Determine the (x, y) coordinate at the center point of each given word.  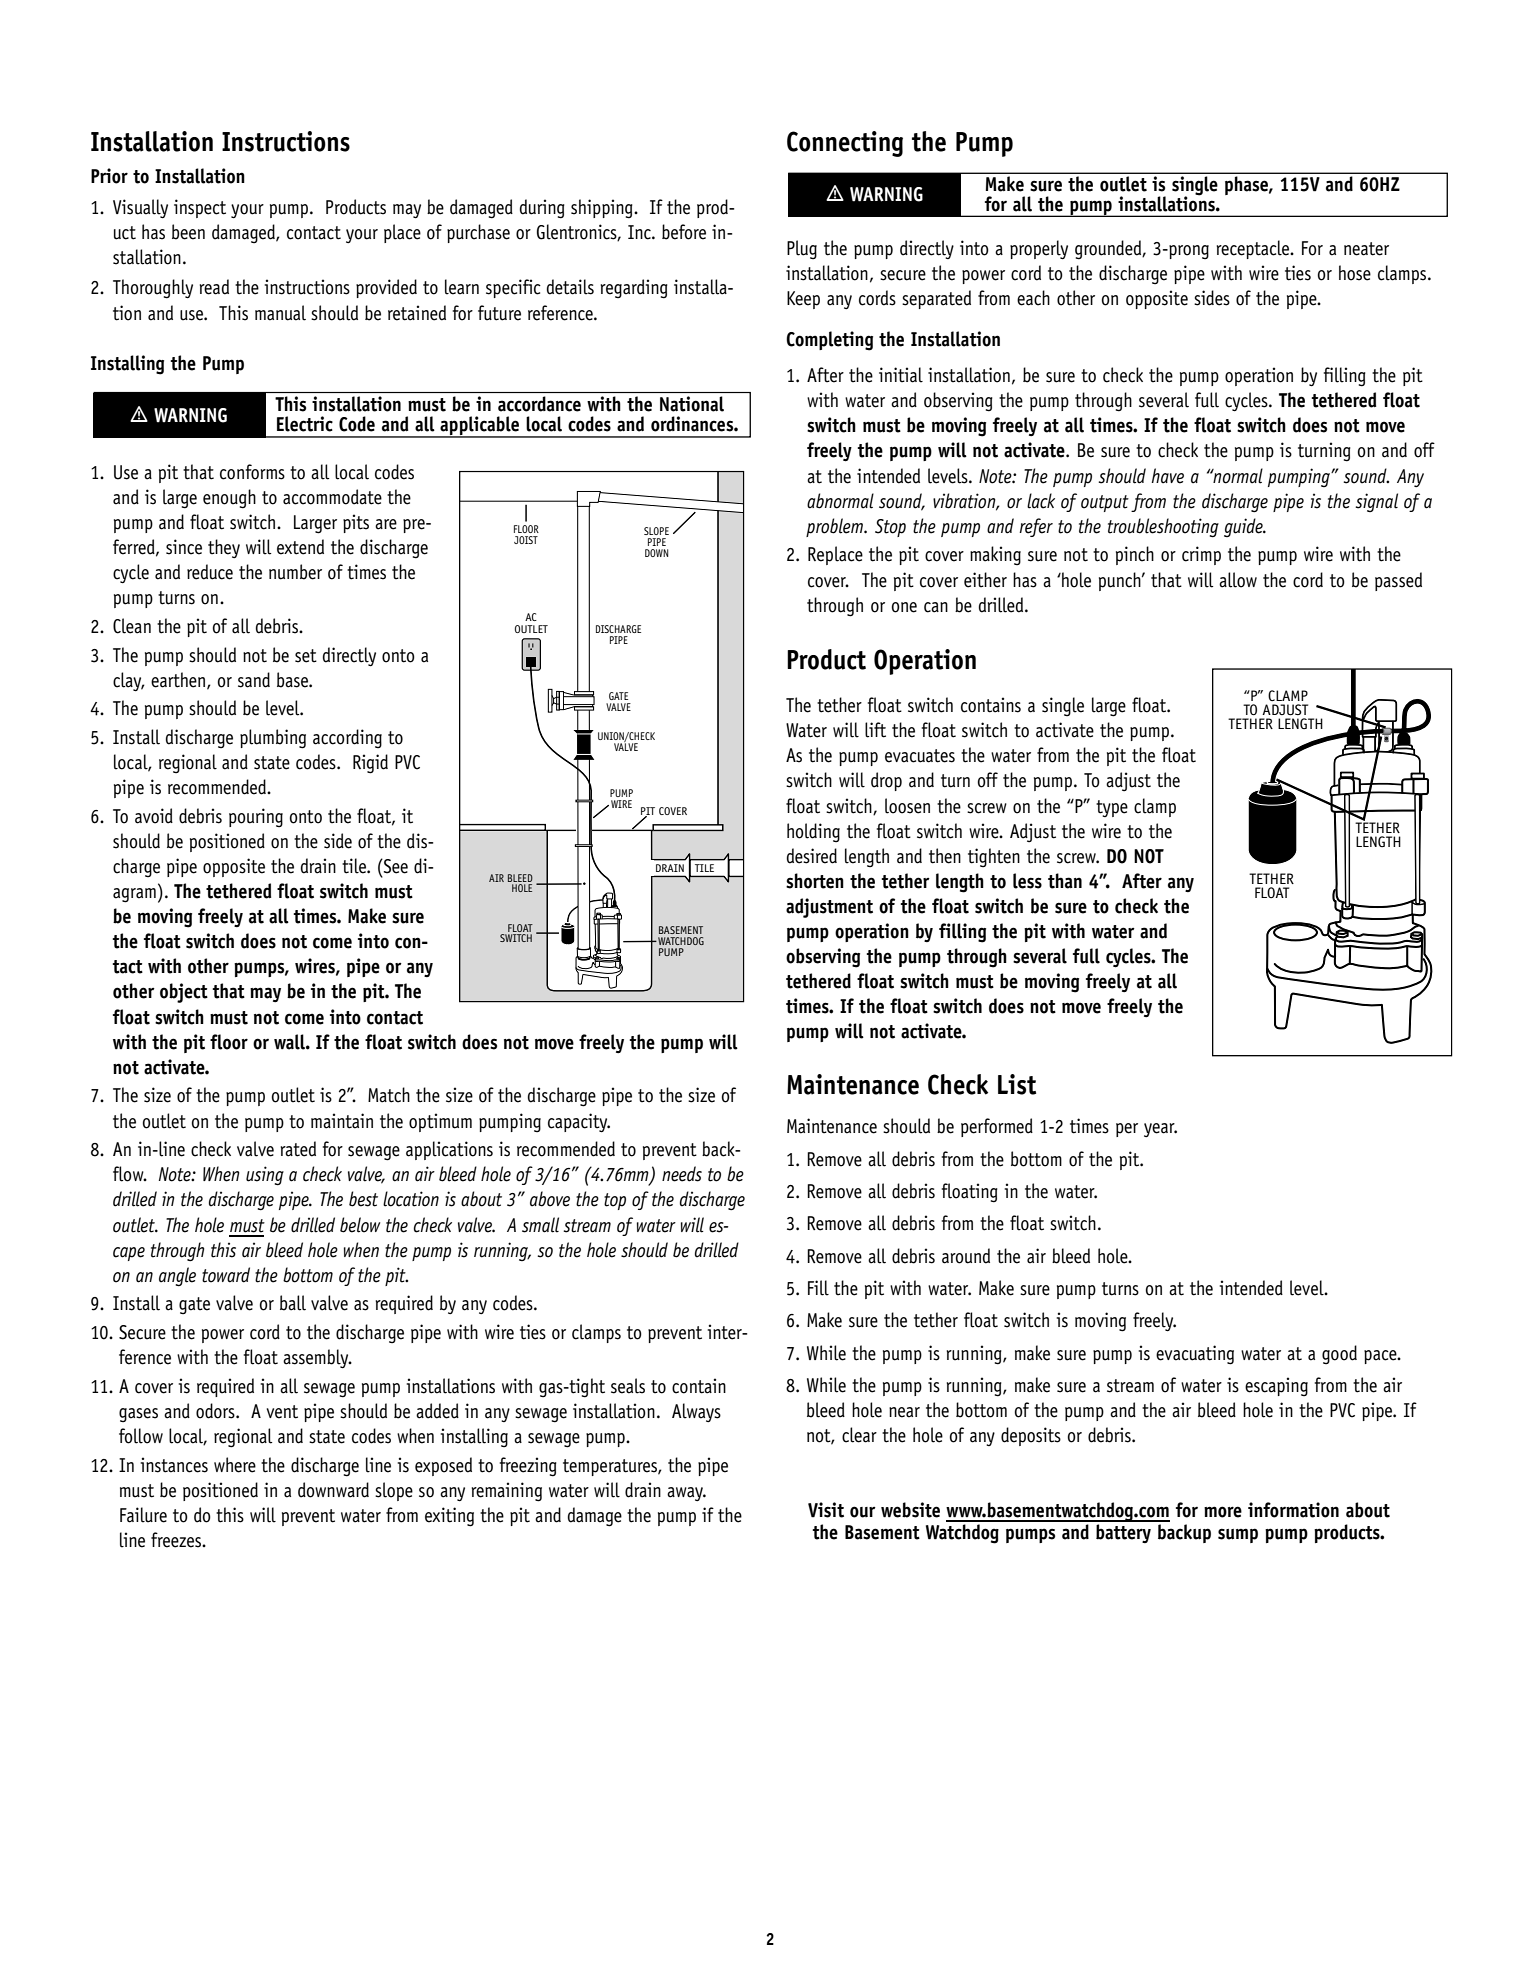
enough (229, 499)
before (684, 232)
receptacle (1254, 249)
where (235, 1465)
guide (1244, 527)
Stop (890, 528)
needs (682, 1174)
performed (997, 1127)
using (265, 1176)
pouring (256, 817)
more (1223, 1512)
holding (813, 832)
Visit (826, 1510)
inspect (200, 208)
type (1112, 808)
